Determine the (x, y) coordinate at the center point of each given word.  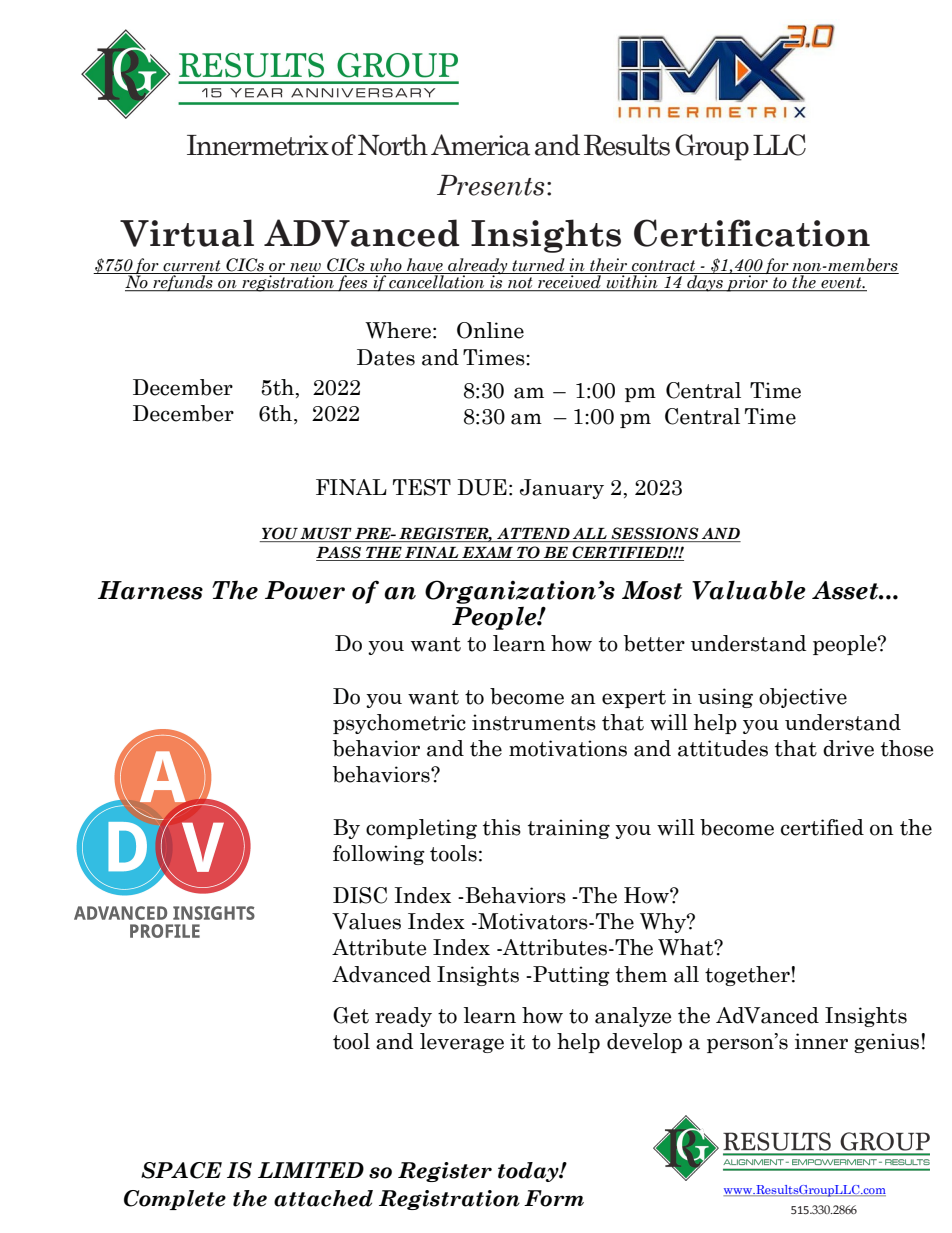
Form (554, 1198)
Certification (752, 233)
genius (886, 1043)
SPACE (181, 1170)
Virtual (187, 233)
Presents (491, 185)
